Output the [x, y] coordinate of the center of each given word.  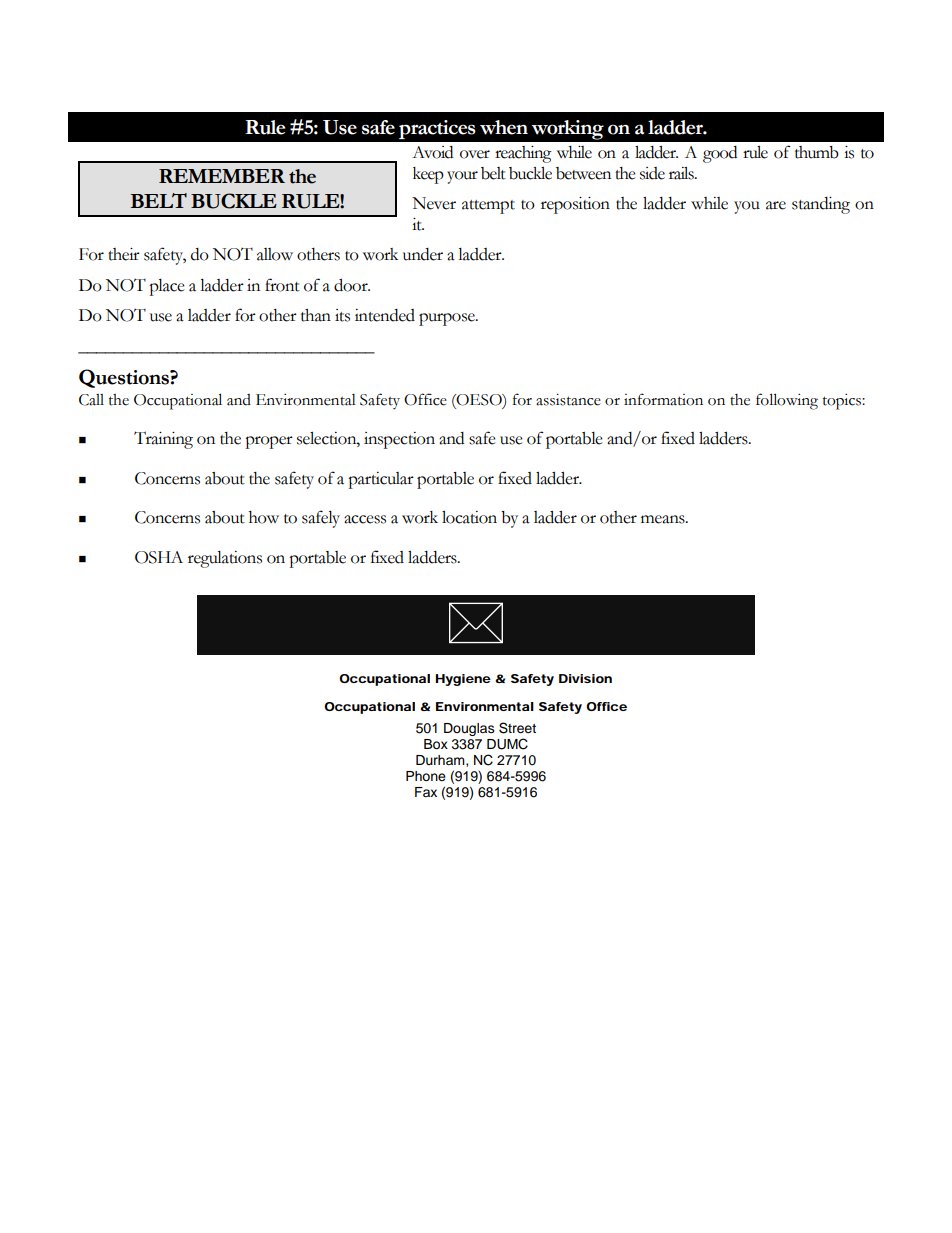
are [776, 205]
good [720, 154]
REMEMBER [222, 176]
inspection [399, 440]
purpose [448, 319]
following [787, 401]
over [475, 154]
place [167, 287]
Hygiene [463, 680]
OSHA [159, 557]
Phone [426, 776]
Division [585, 678]
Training [163, 440]
